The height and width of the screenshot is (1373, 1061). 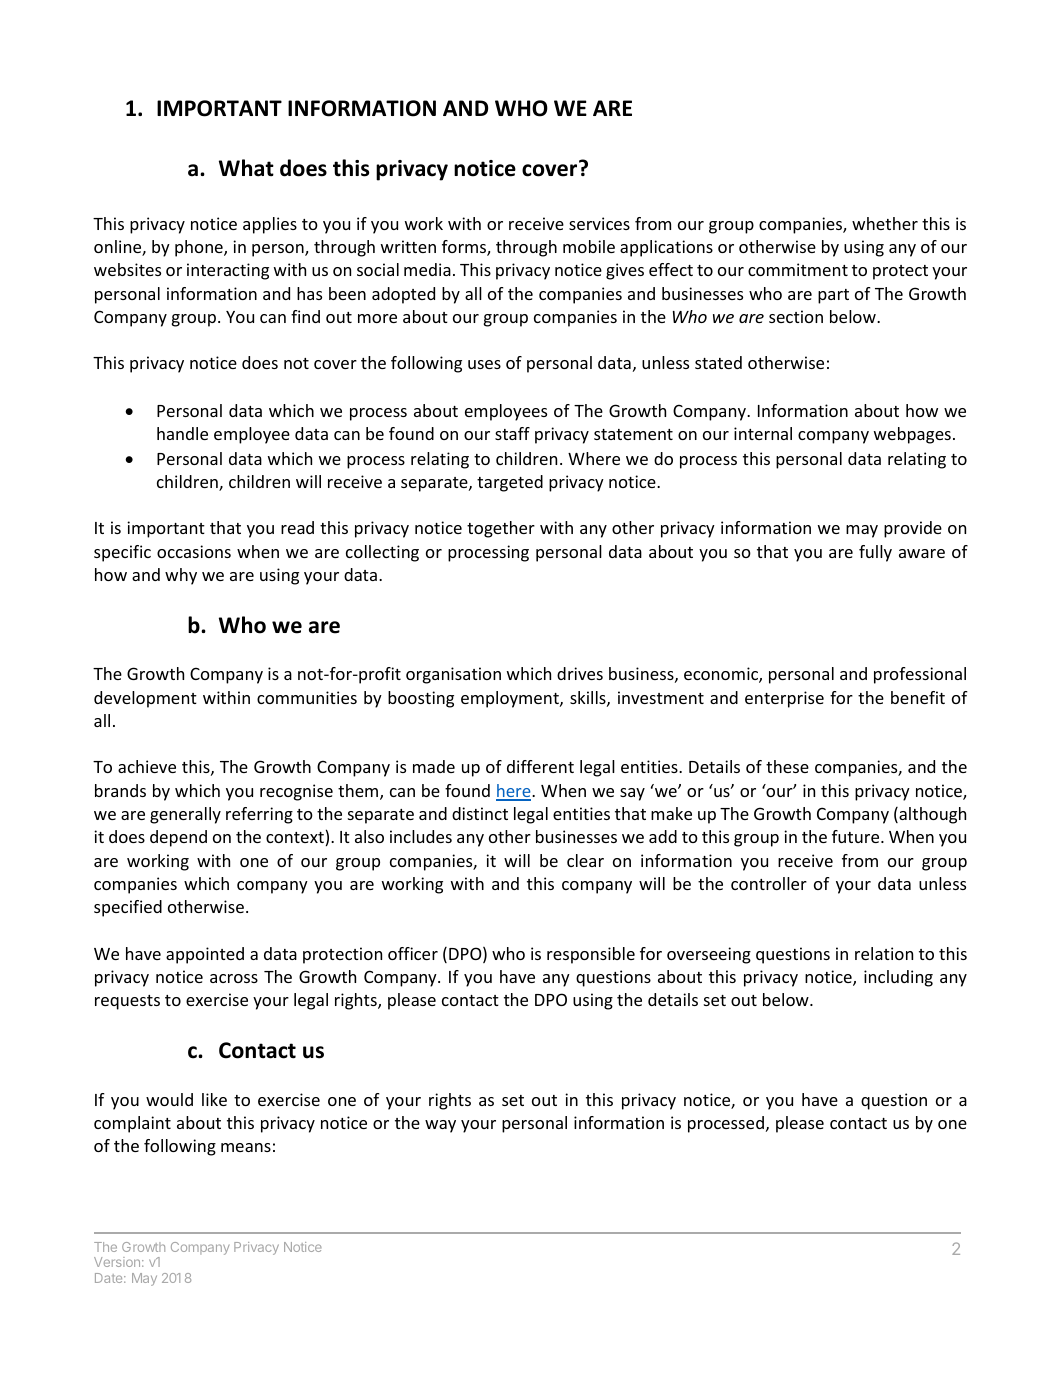 I want to click on internal, so click(x=763, y=433).
